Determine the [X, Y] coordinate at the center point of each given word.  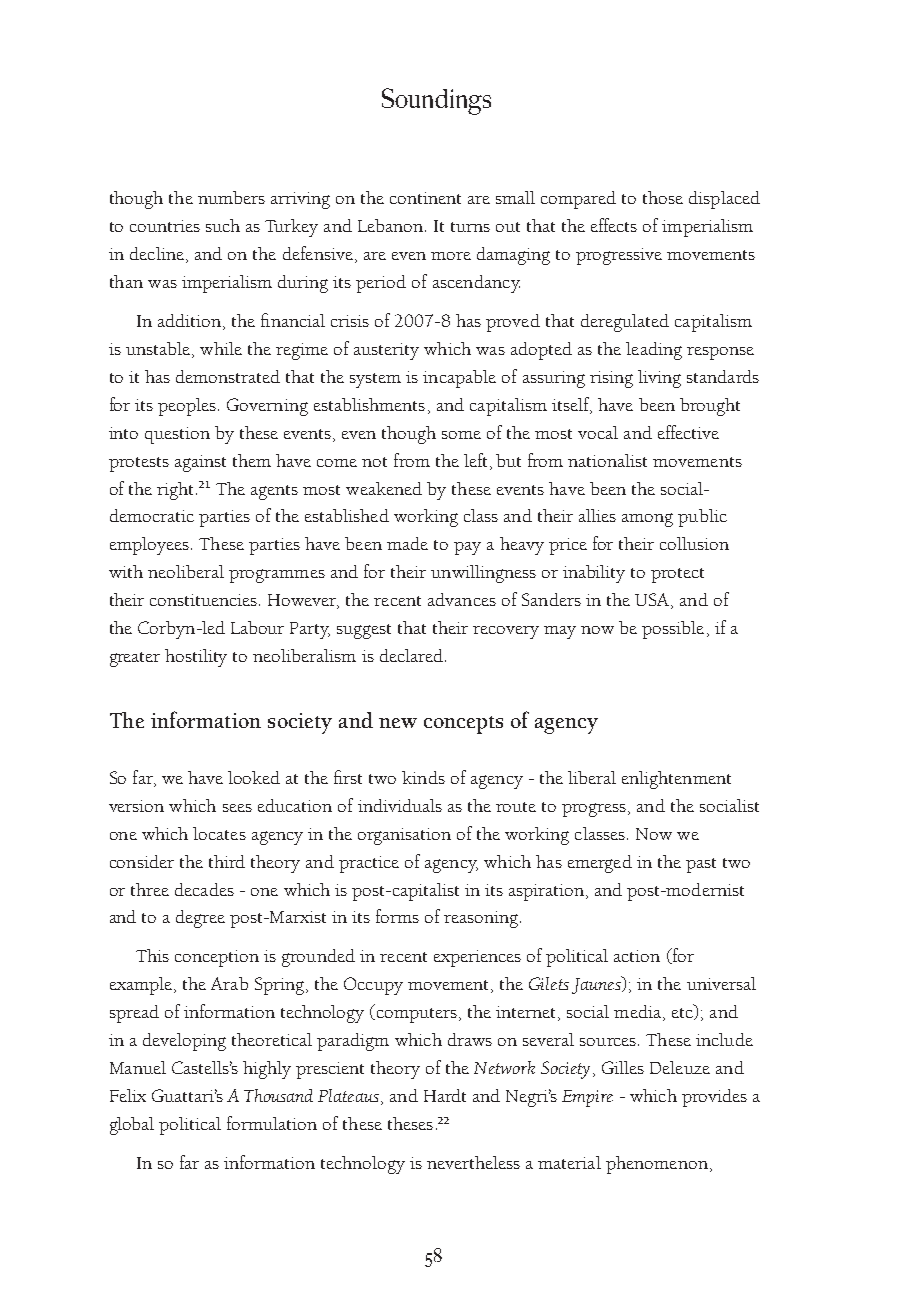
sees [237, 808]
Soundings [436, 101]
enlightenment [676, 780]
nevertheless [473, 1162]
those [663, 197]
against [200, 463]
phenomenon [657, 1165]
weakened [384, 488]
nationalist [607, 460]
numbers [231, 197]
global [132, 1126]
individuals [400, 805]
